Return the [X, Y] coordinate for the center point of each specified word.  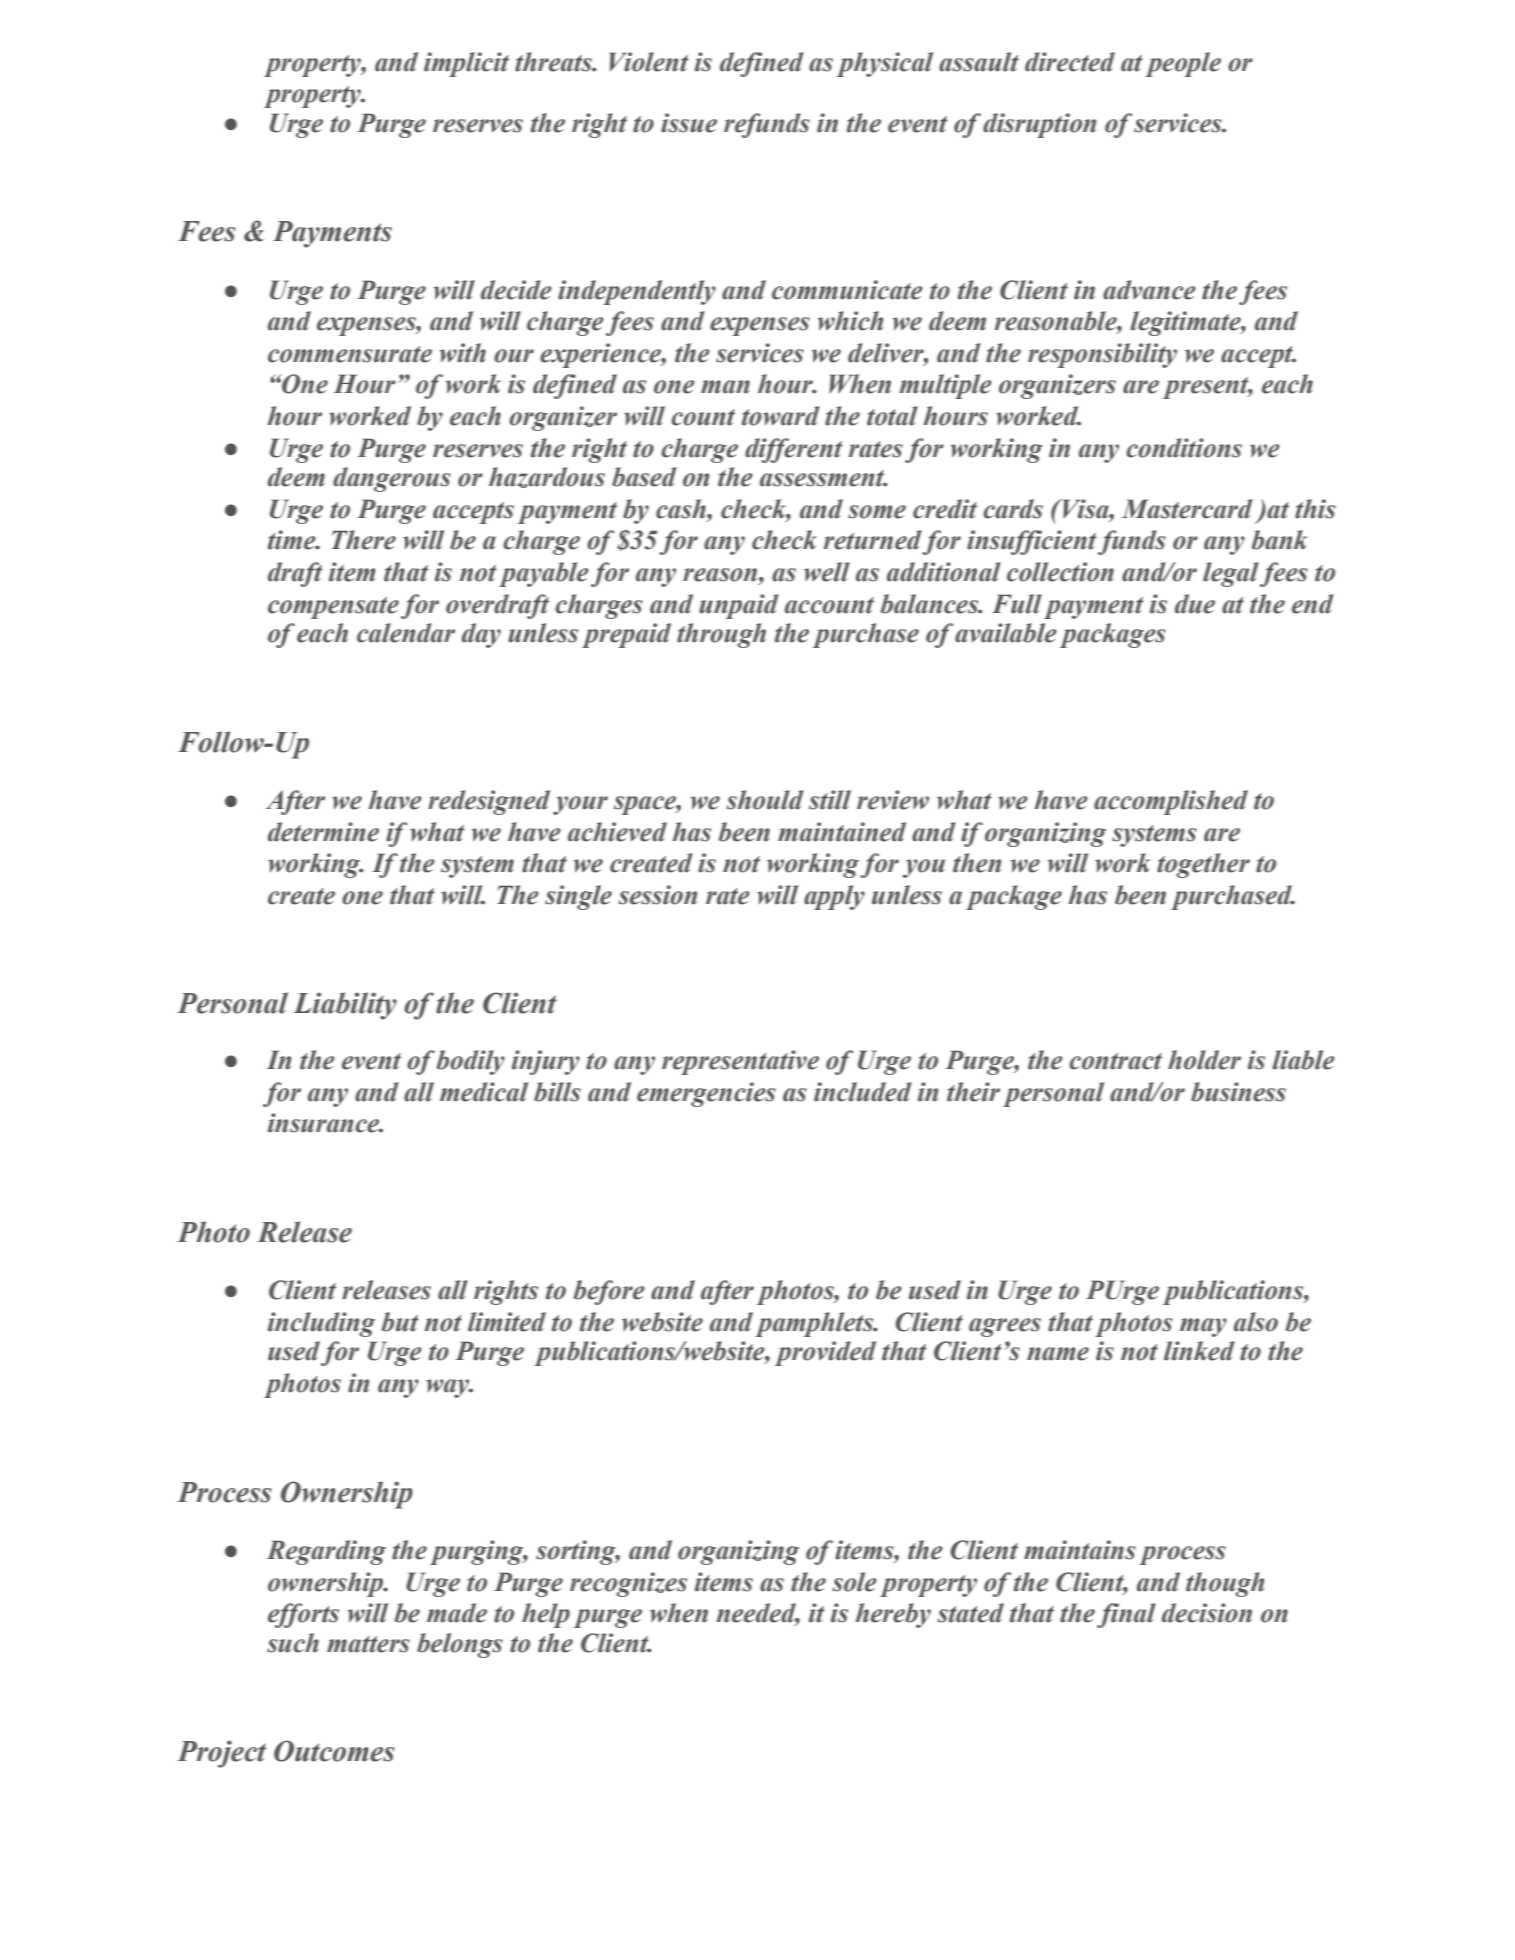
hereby [893, 1615]
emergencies [706, 1094]
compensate [333, 608]
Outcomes [334, 1751]
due [1195, 604]
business [1238, 1092]
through [721, 635]
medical [484, 1092]
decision [1207, 1613]
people [1183, 64]
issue [689, 123]
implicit [466, 64]
